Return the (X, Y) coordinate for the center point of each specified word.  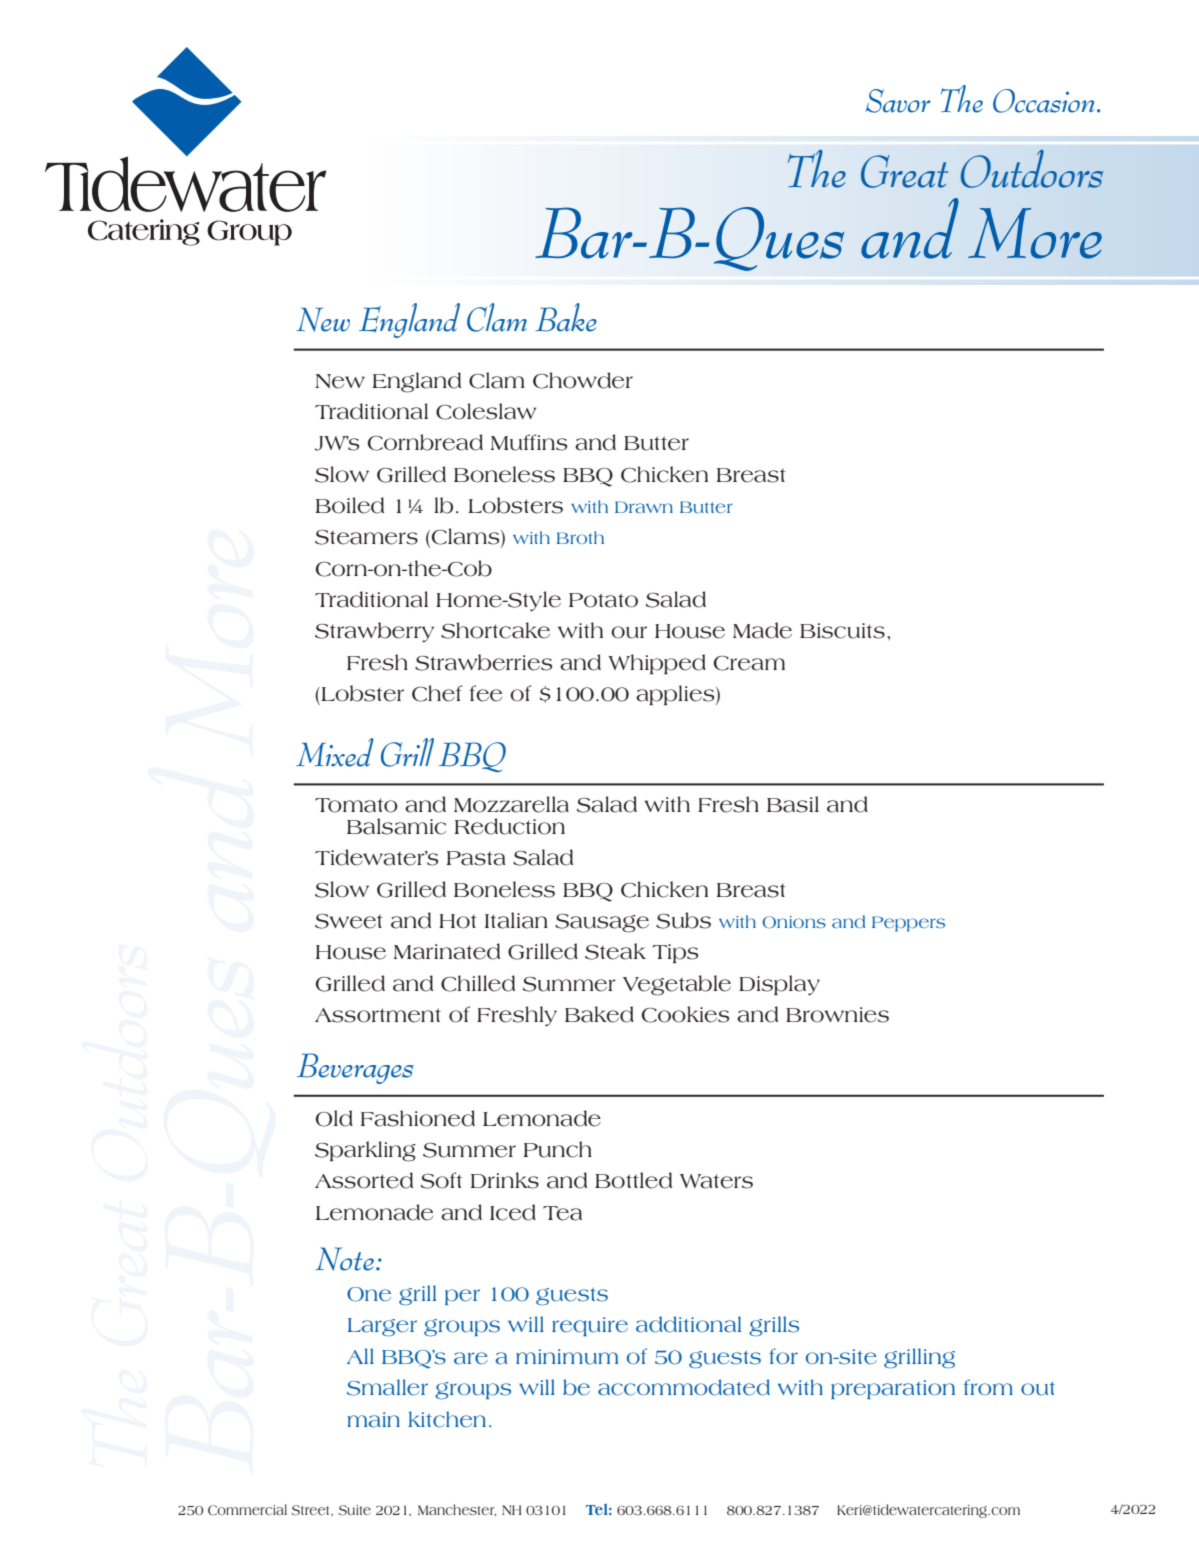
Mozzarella (511, 804)
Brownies (837, 1015)
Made (762, 630)
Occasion (1043, 101)
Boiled (350, 505)
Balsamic (396, 826)
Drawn (644, 507)
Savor (898, 101)
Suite (355, 1510)
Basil (793, 804)
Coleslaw (486, 411)
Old (334, 1118)
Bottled (633, 1180)
